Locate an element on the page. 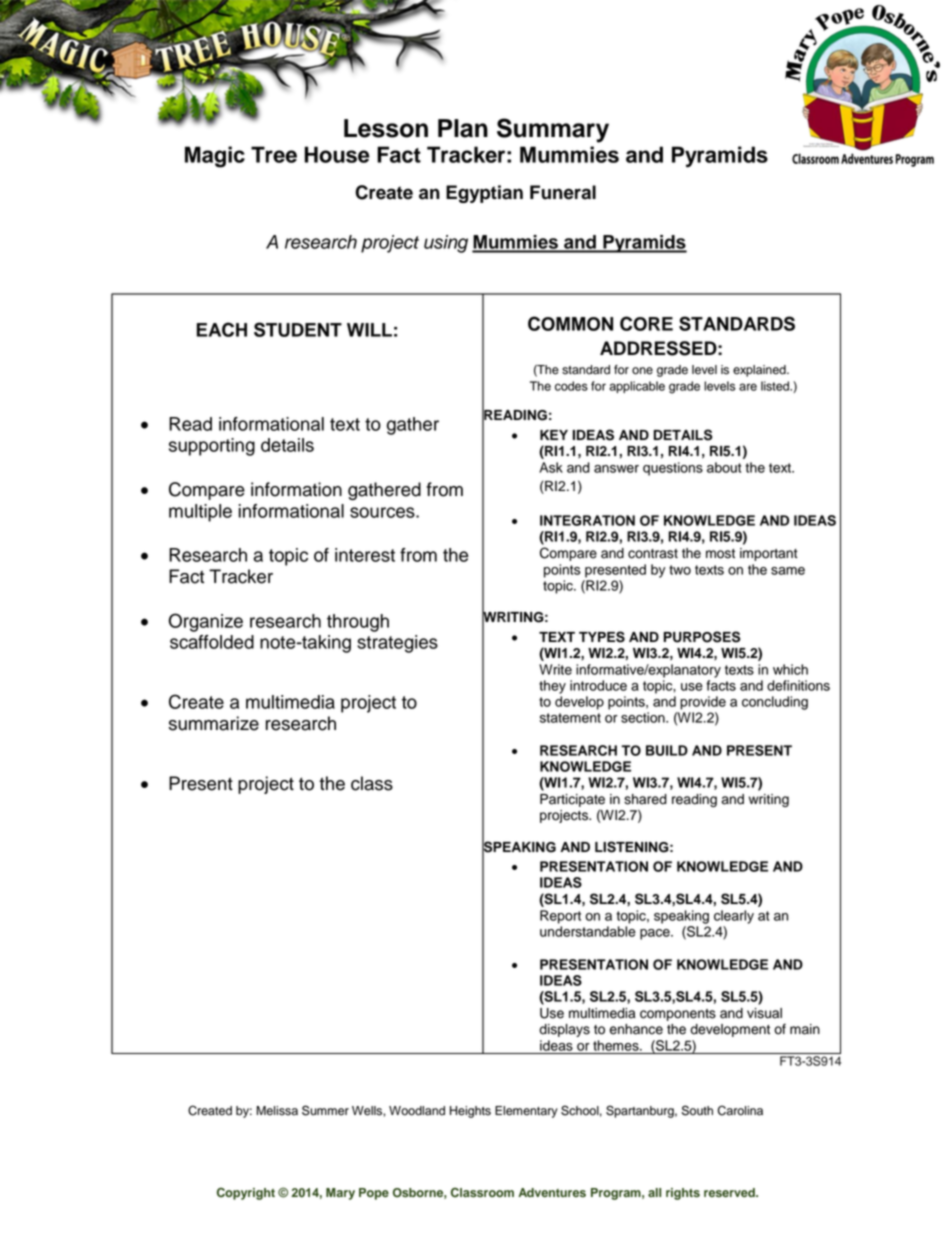 The width and height of the page is (952, 1233). multiple is located at coordinates (200, 513).
